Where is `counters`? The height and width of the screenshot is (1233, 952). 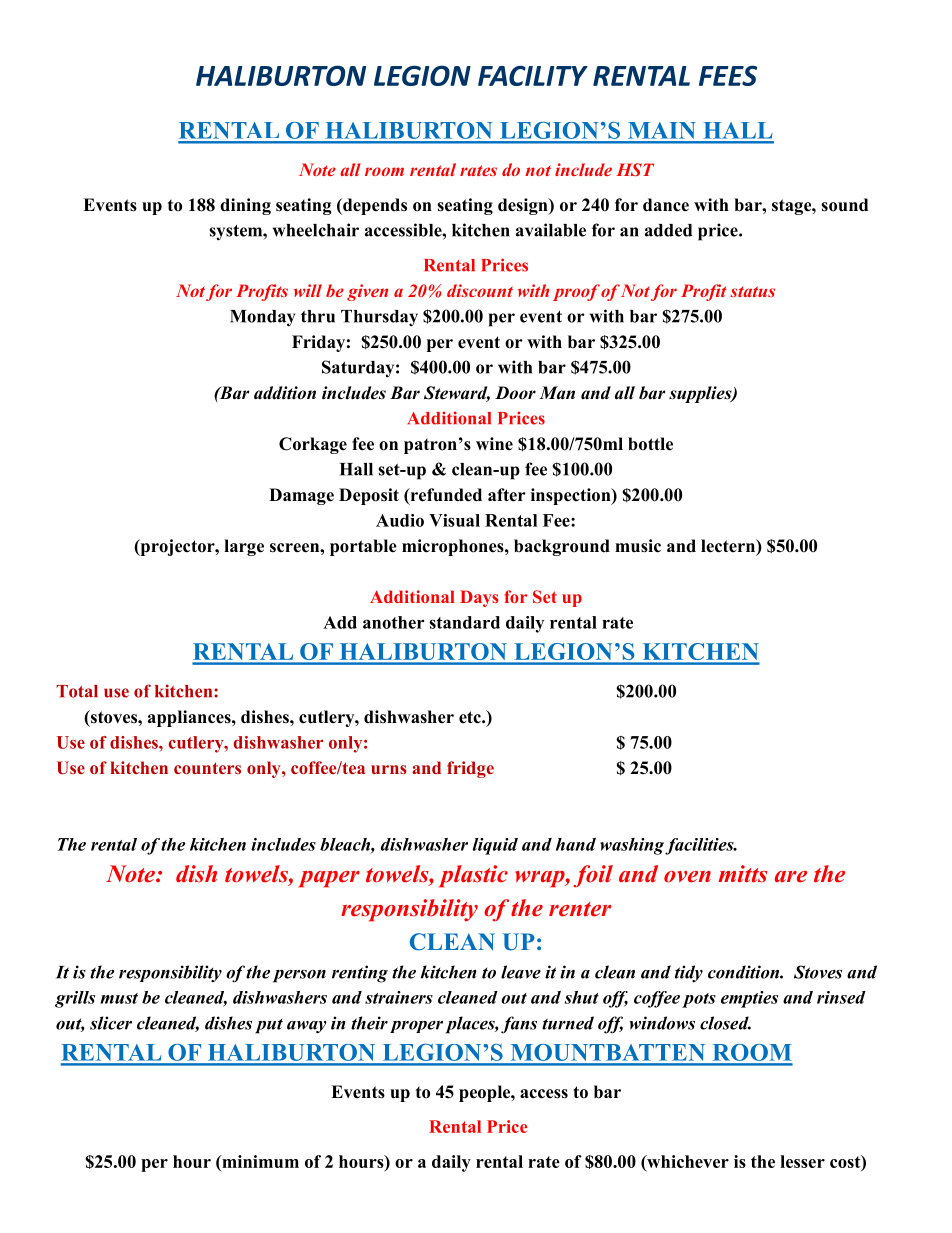
counters is located at coordinates (207, 768).
